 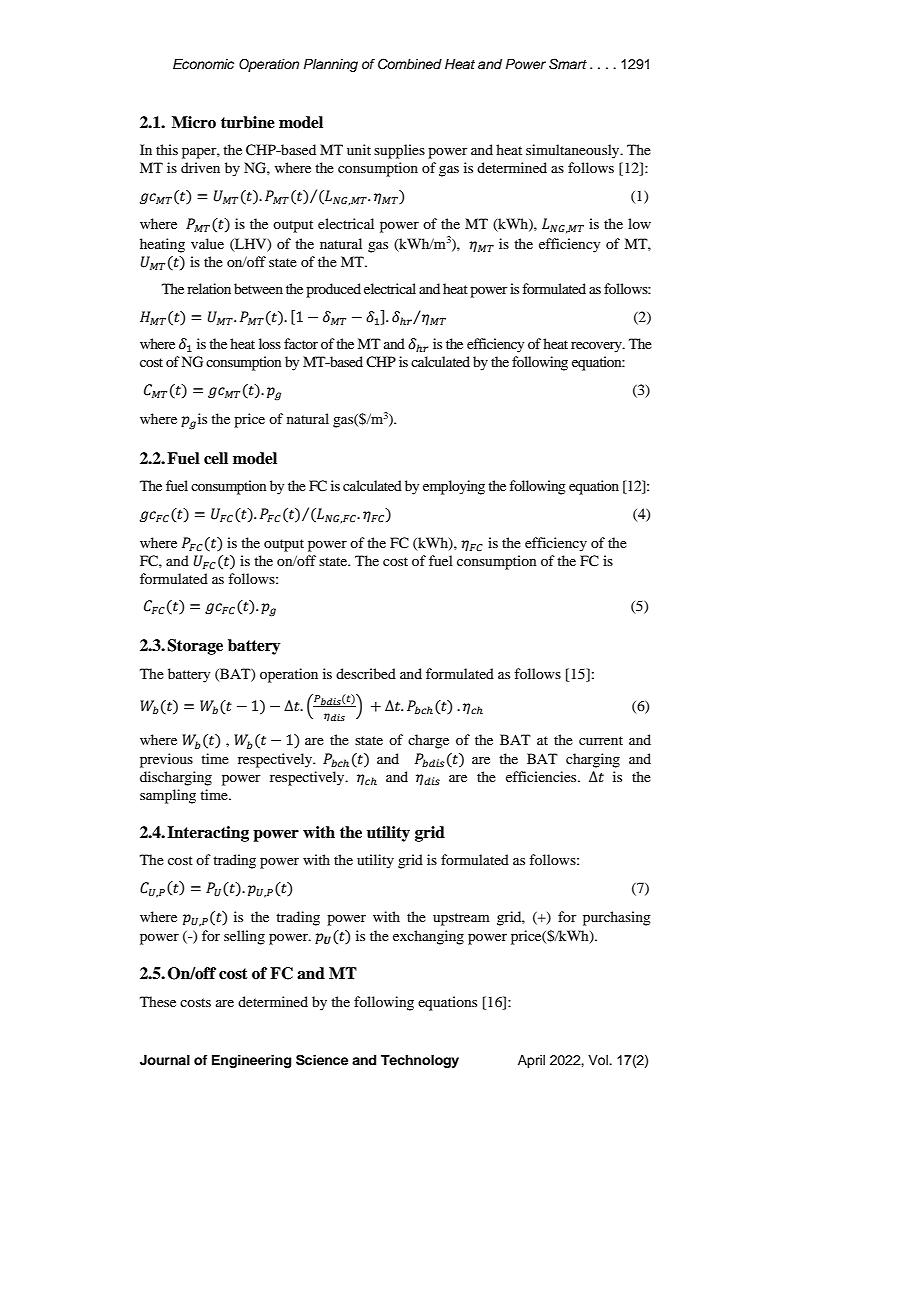 What do you see at coordinates (216, 458) in the screenshot?
I see `cell` at bounding box center [216, 458].
